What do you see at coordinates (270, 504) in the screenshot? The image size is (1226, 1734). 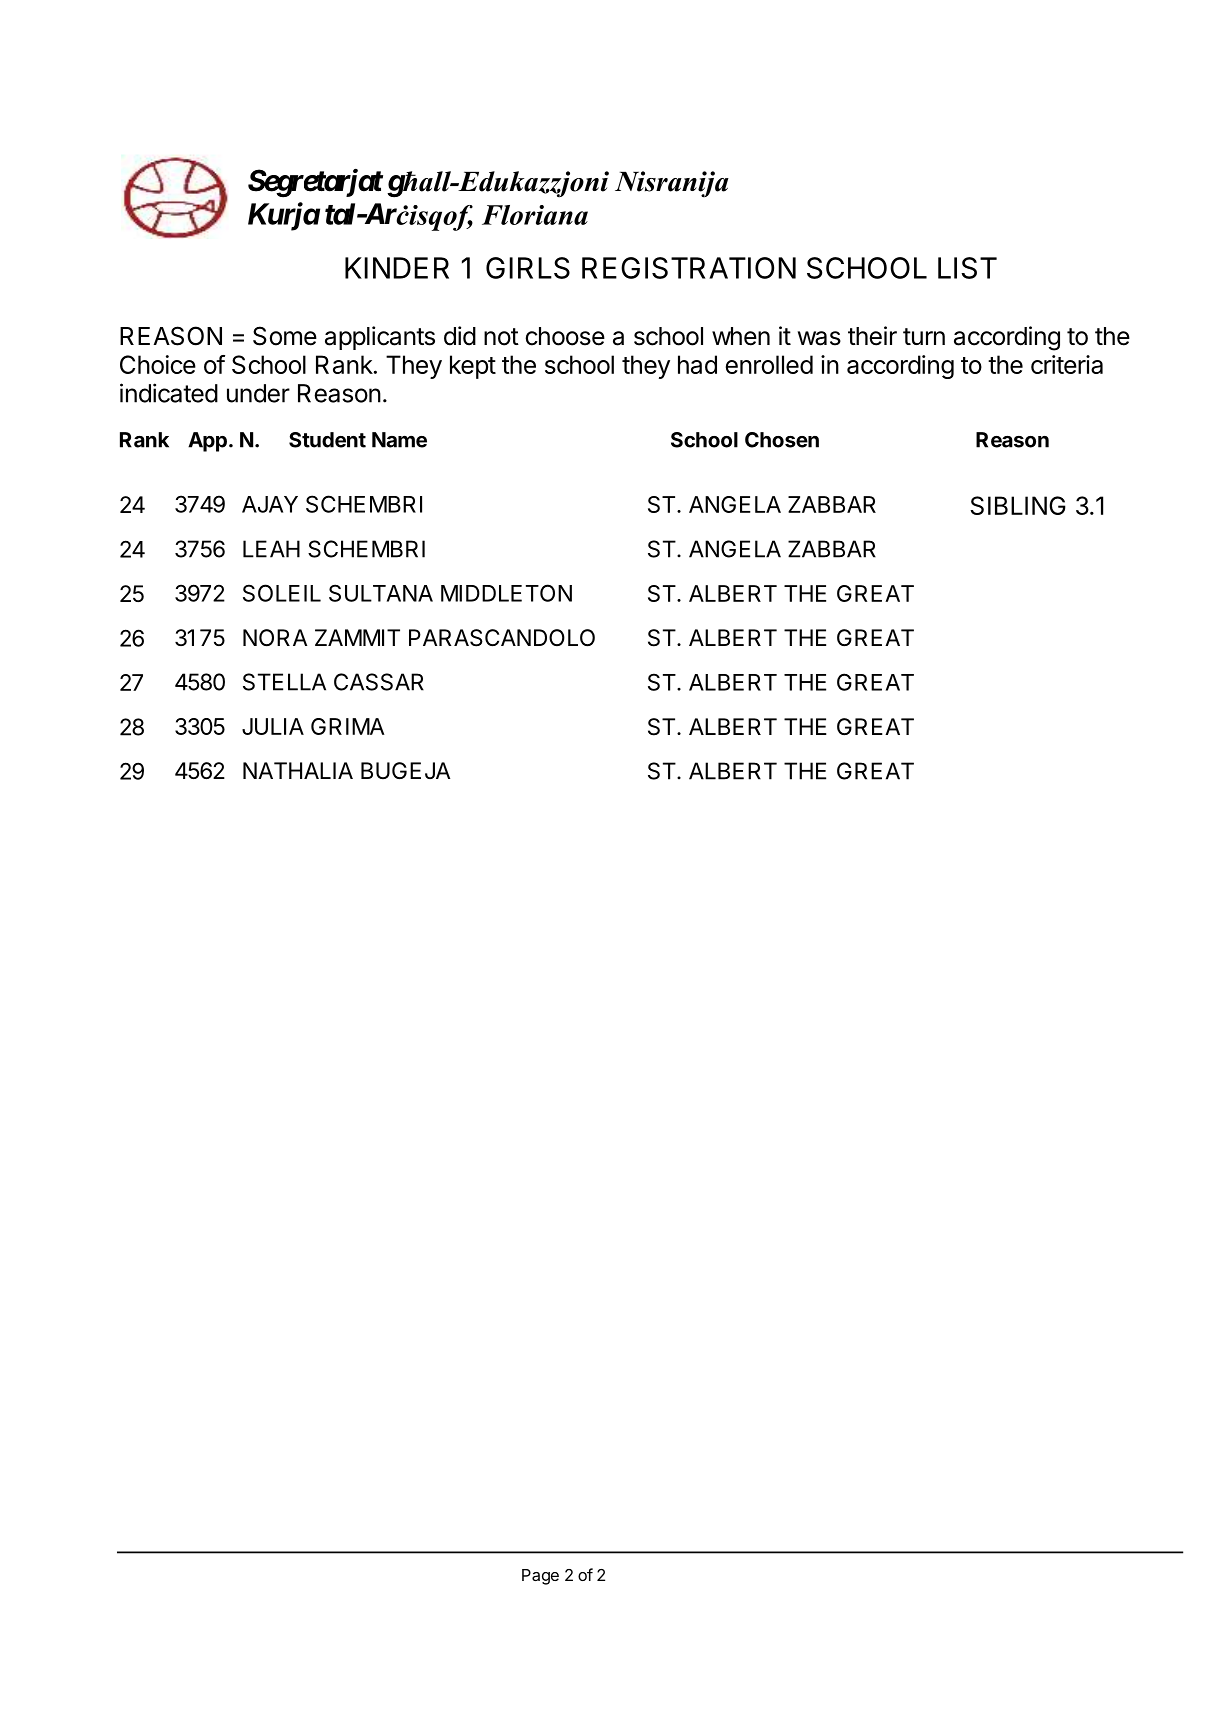 I see `AJAY` at bounding box center [270, 504].
